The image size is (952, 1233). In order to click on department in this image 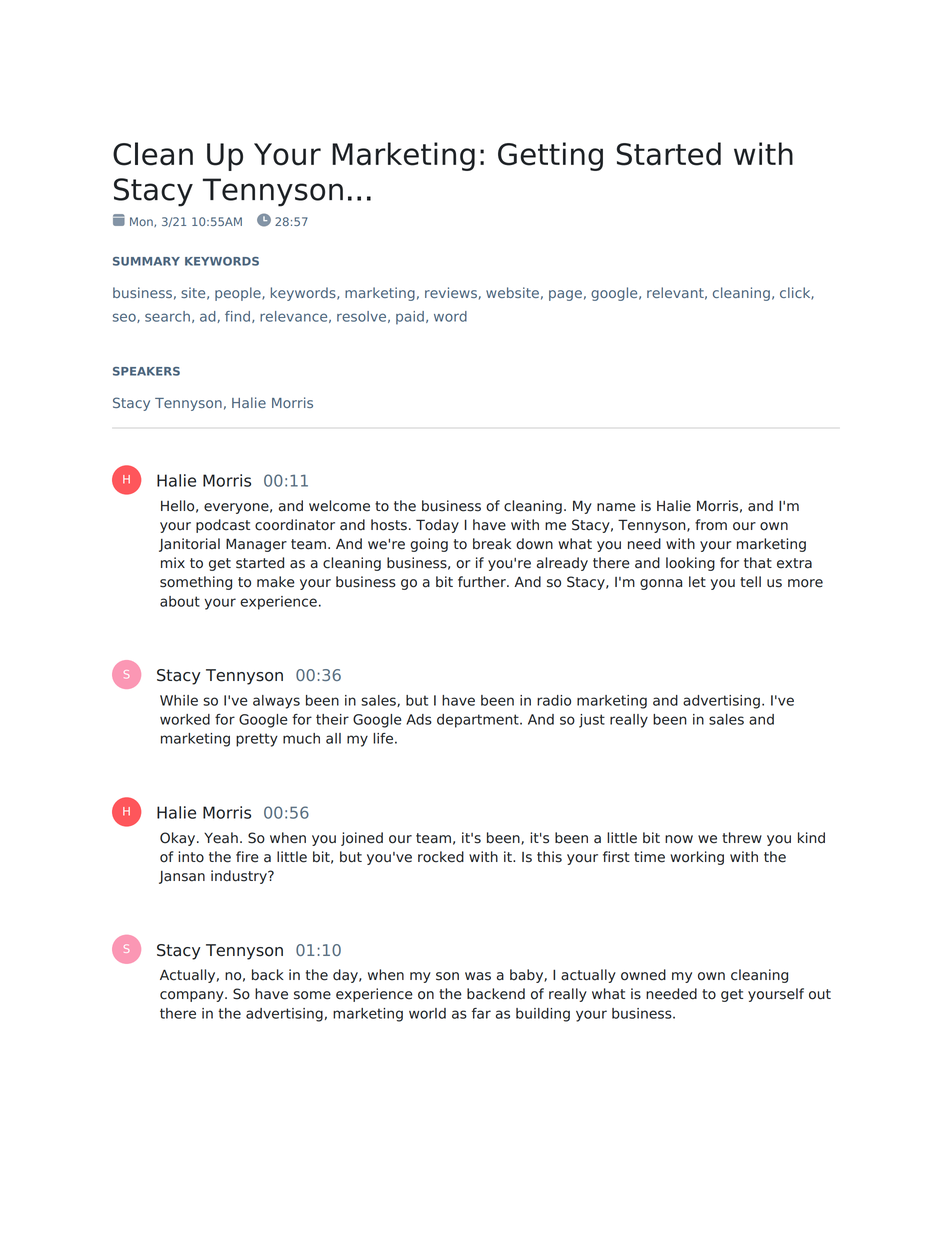, I will do `click(479, 721)`.
